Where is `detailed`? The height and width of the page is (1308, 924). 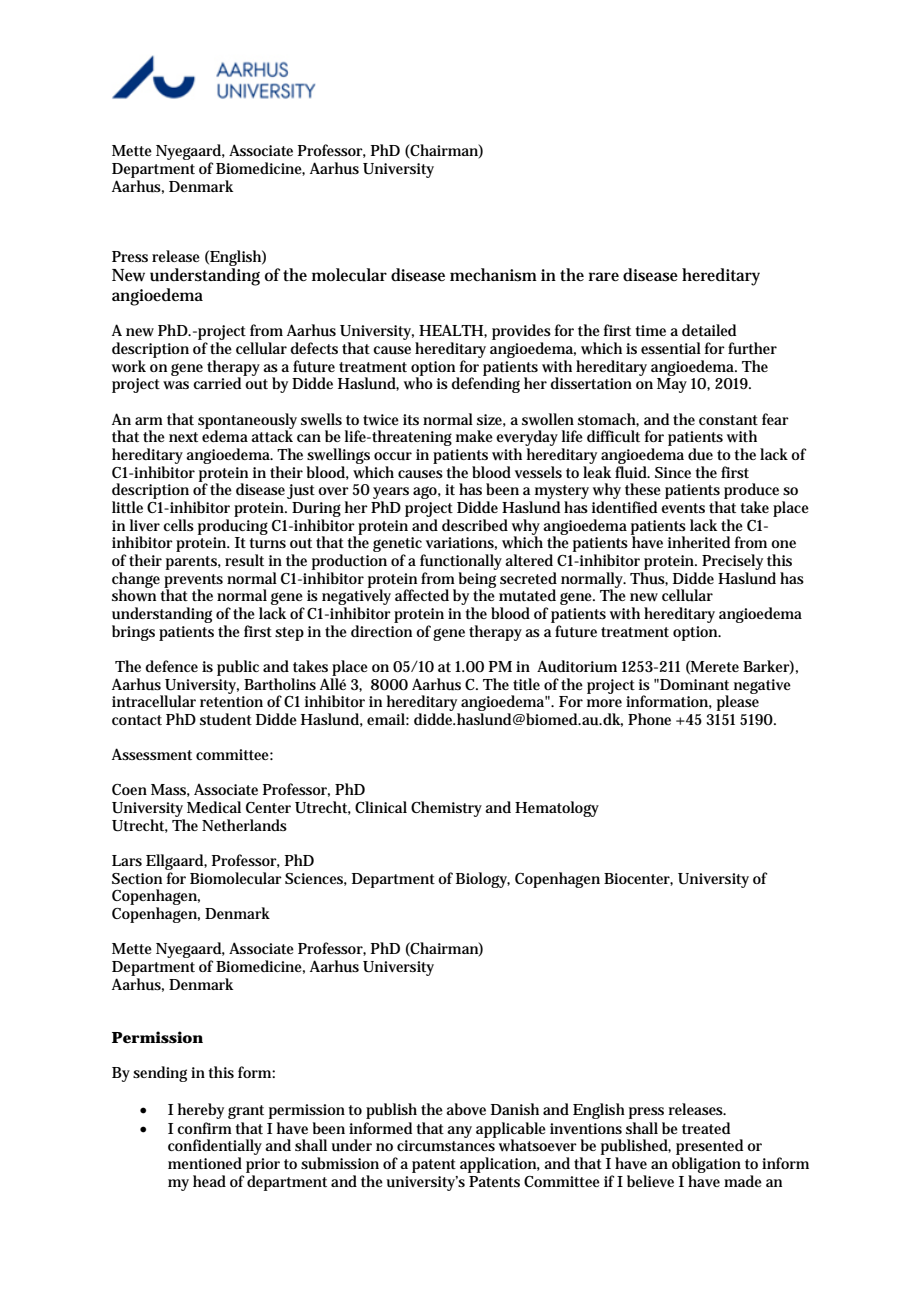 detailed is located at coordinates (709, 330).
